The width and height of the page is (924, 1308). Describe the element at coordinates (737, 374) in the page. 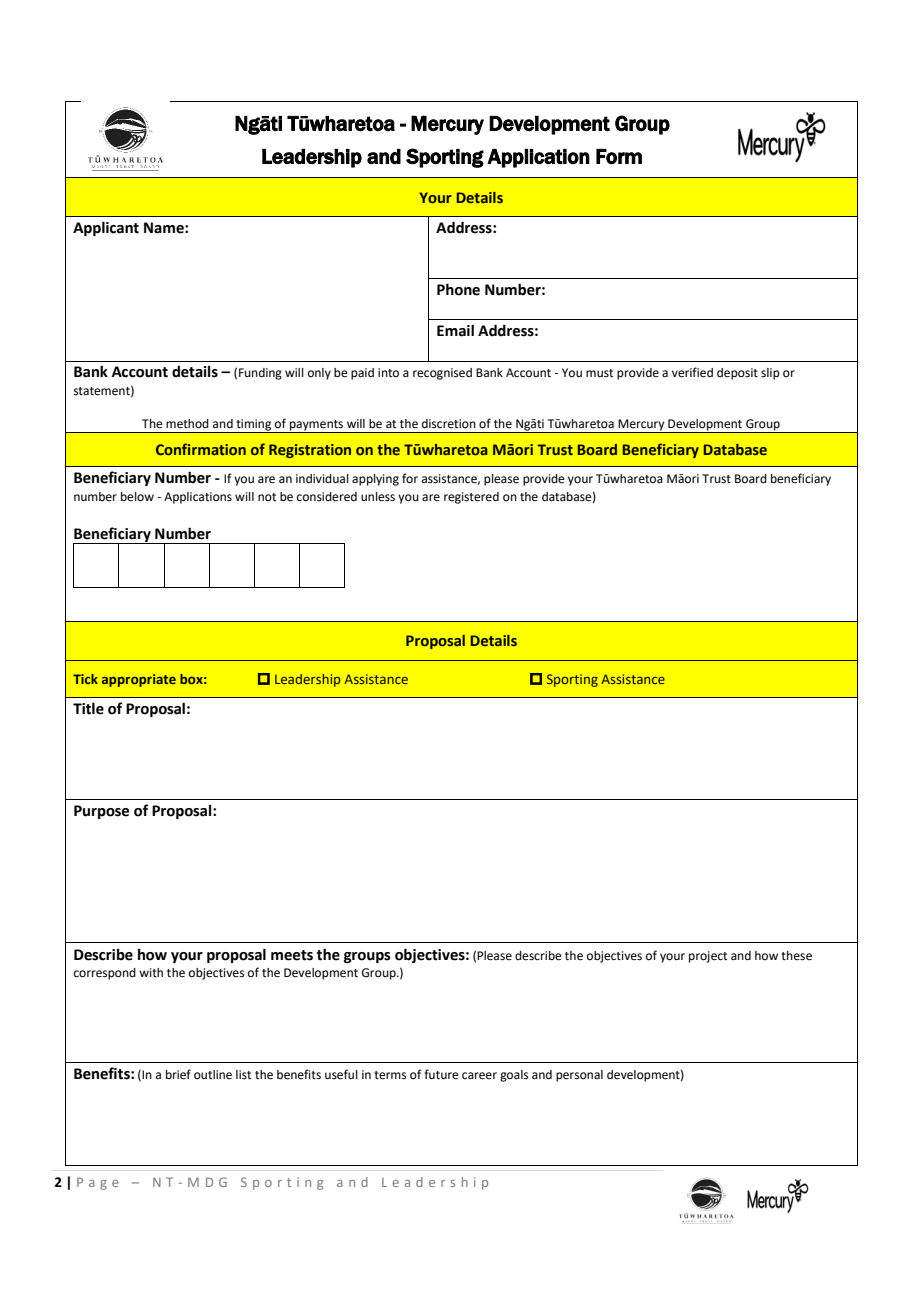

I see `deposit` at that location.
